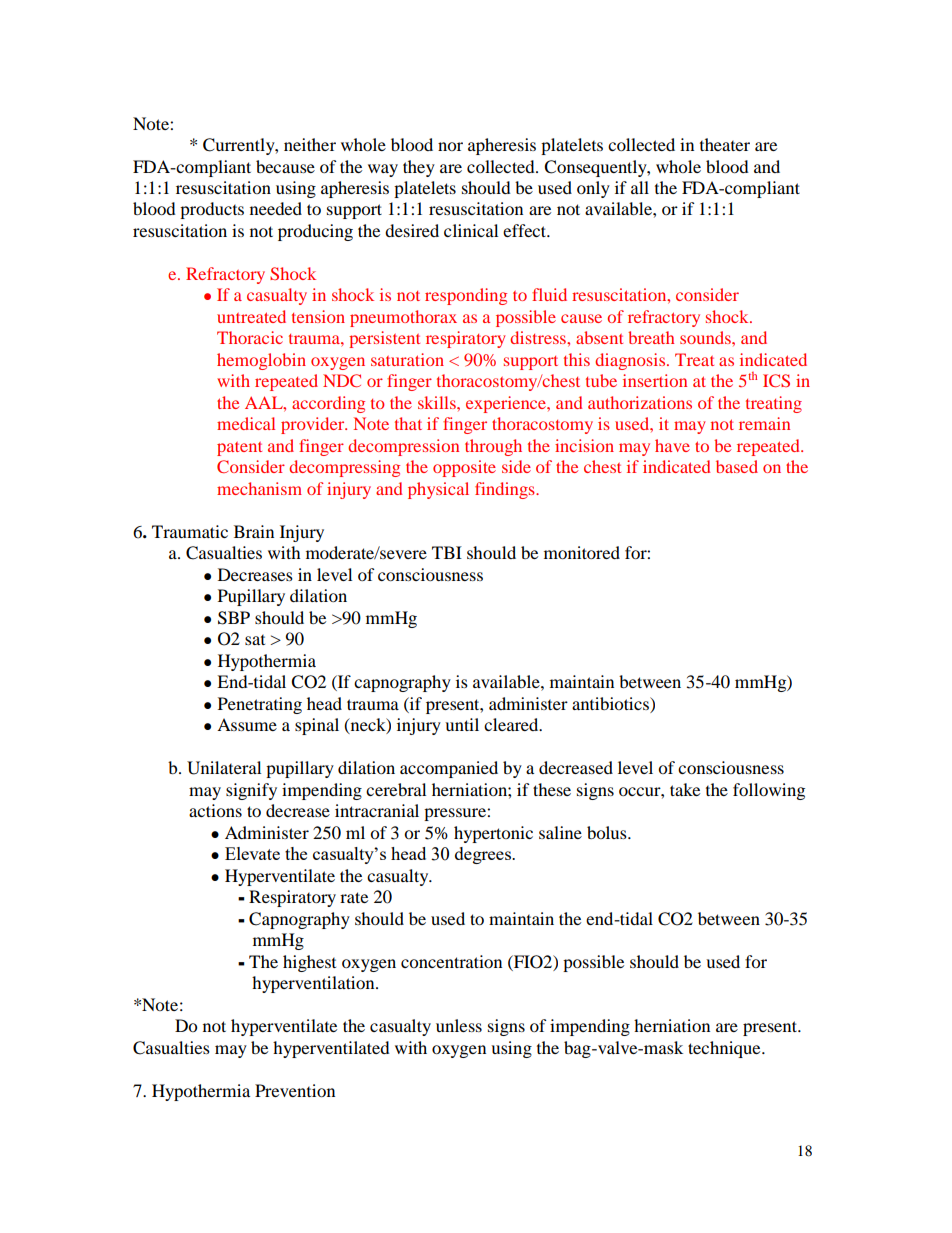 The width and height of the document is (952, 1233). I want to click on Prevention, so click(295, 1090).
